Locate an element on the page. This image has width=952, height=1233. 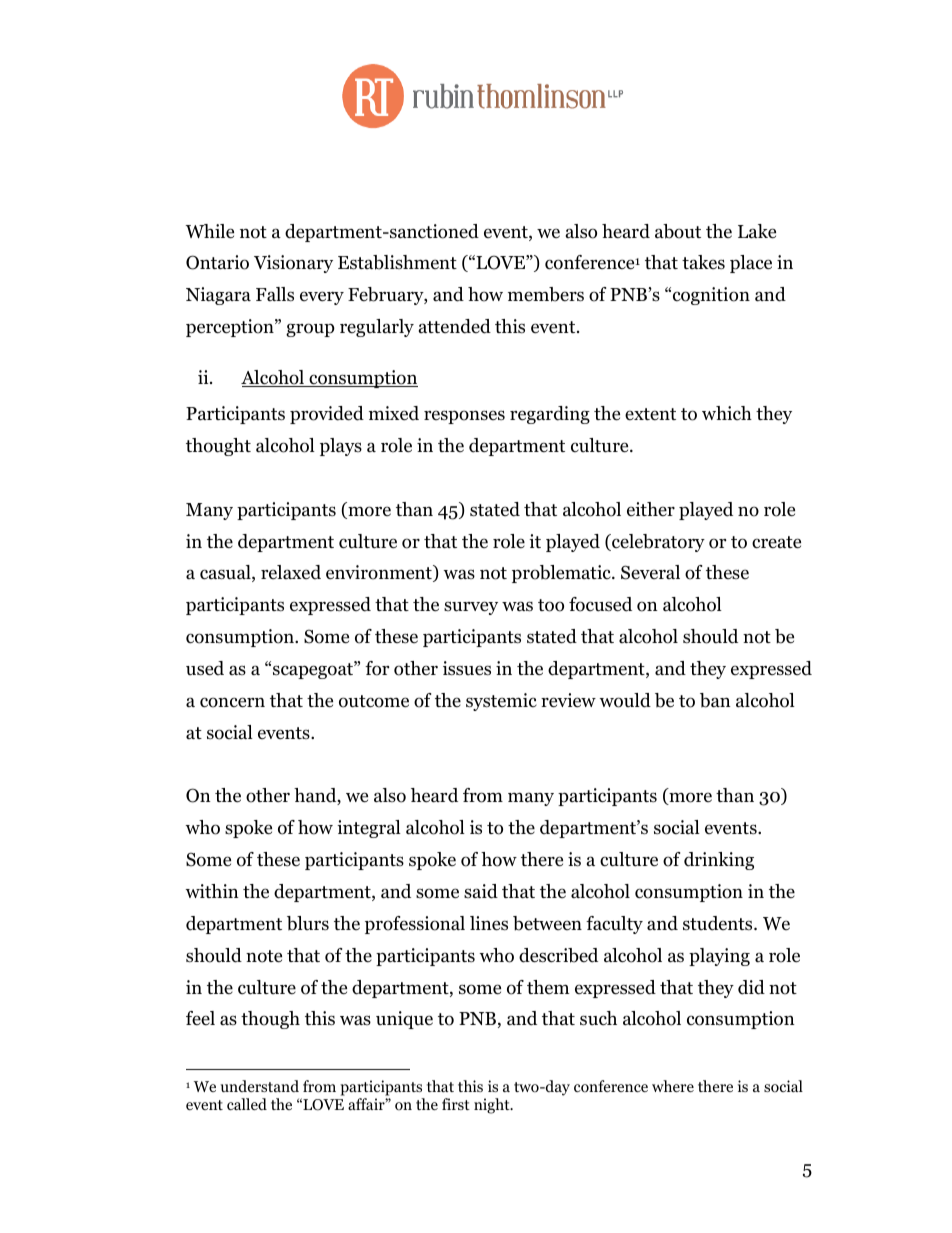
takes is located at coordinates (703, 262).
